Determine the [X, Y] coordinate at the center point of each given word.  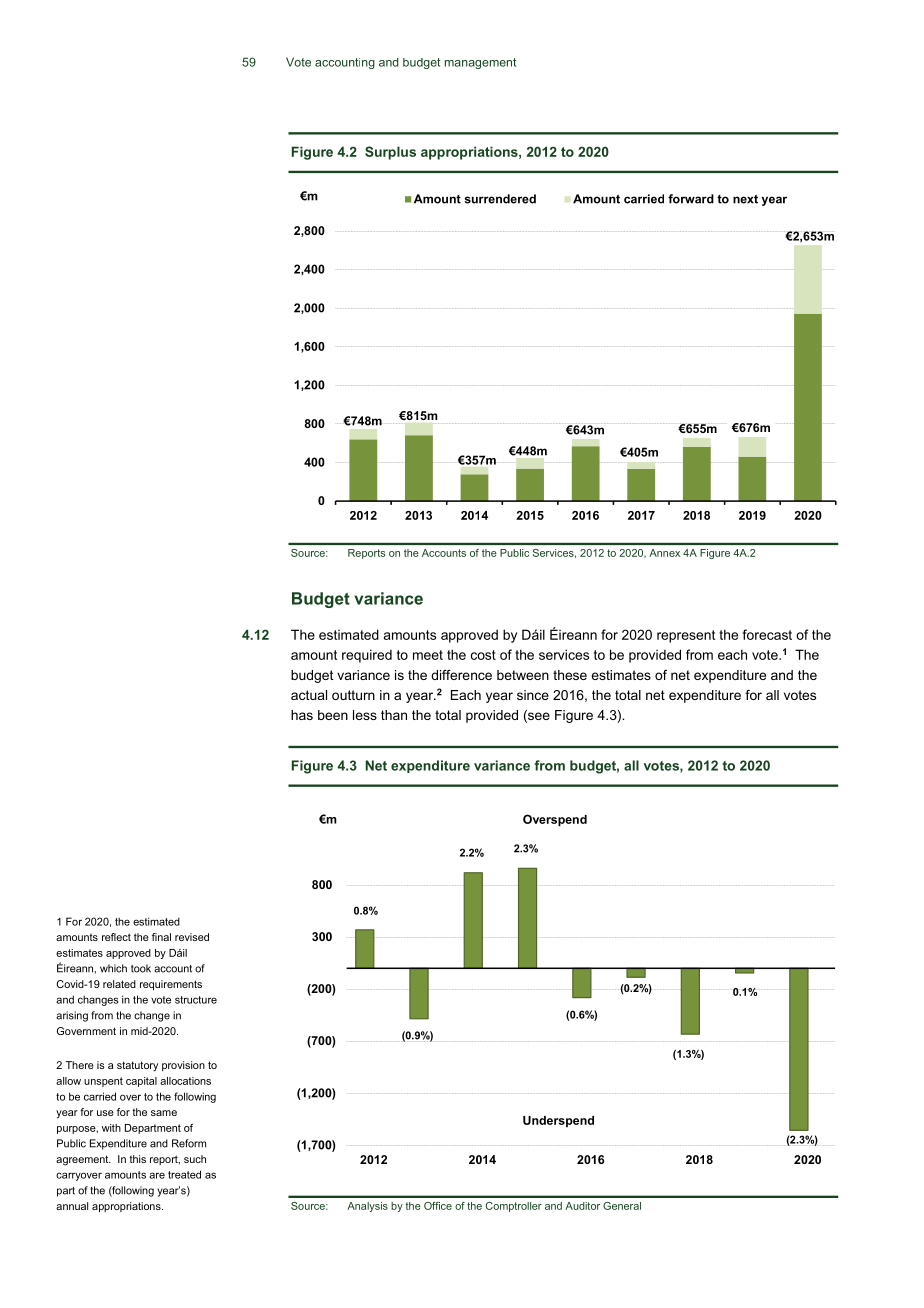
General [622, 1206]
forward [691, 199]
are [157, 1175]
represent [686, 636]
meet [428, 655]
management [480, 63]
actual [309, 695]
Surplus [390, 153]
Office [438, 1206]
